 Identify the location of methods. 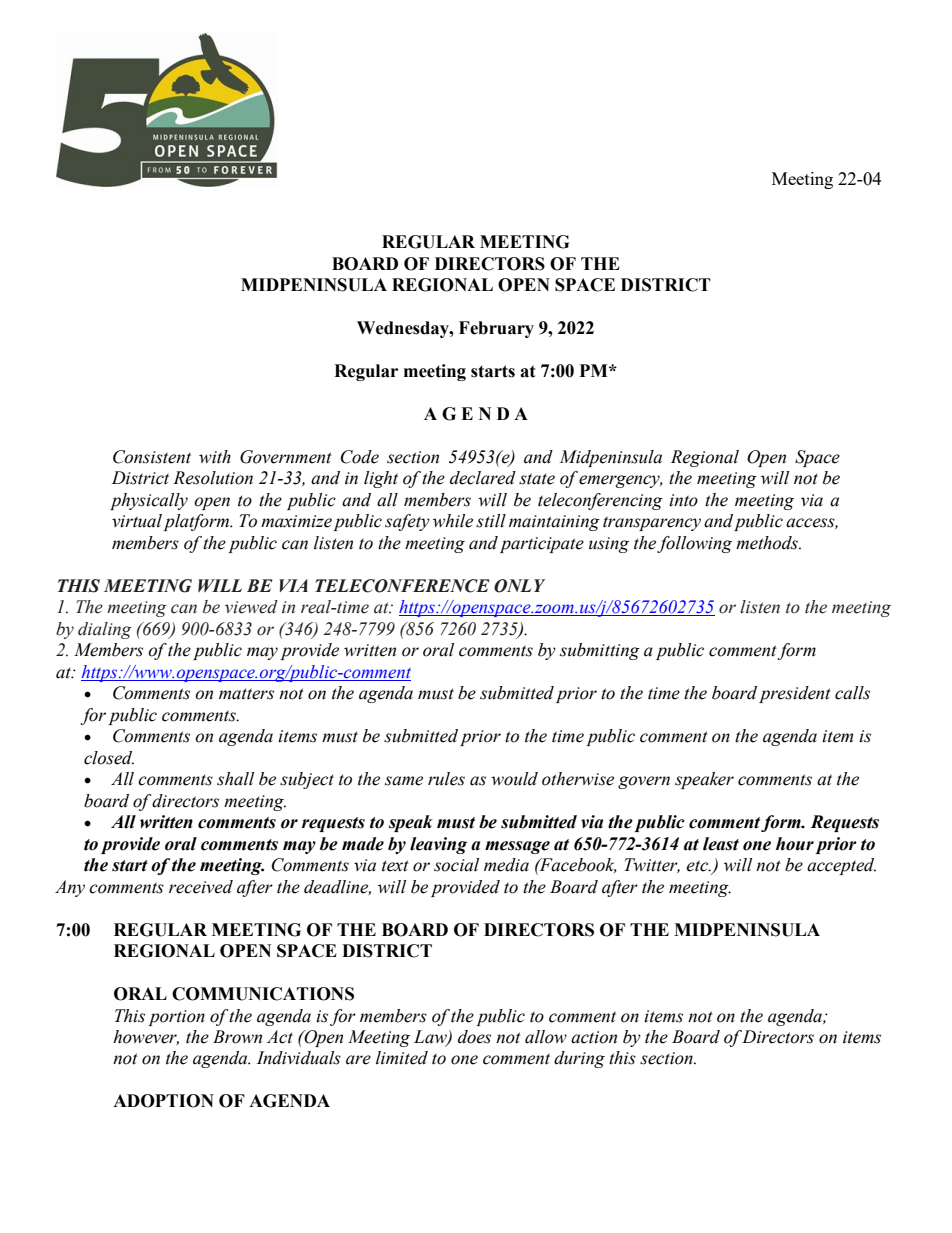
(768, 543).
